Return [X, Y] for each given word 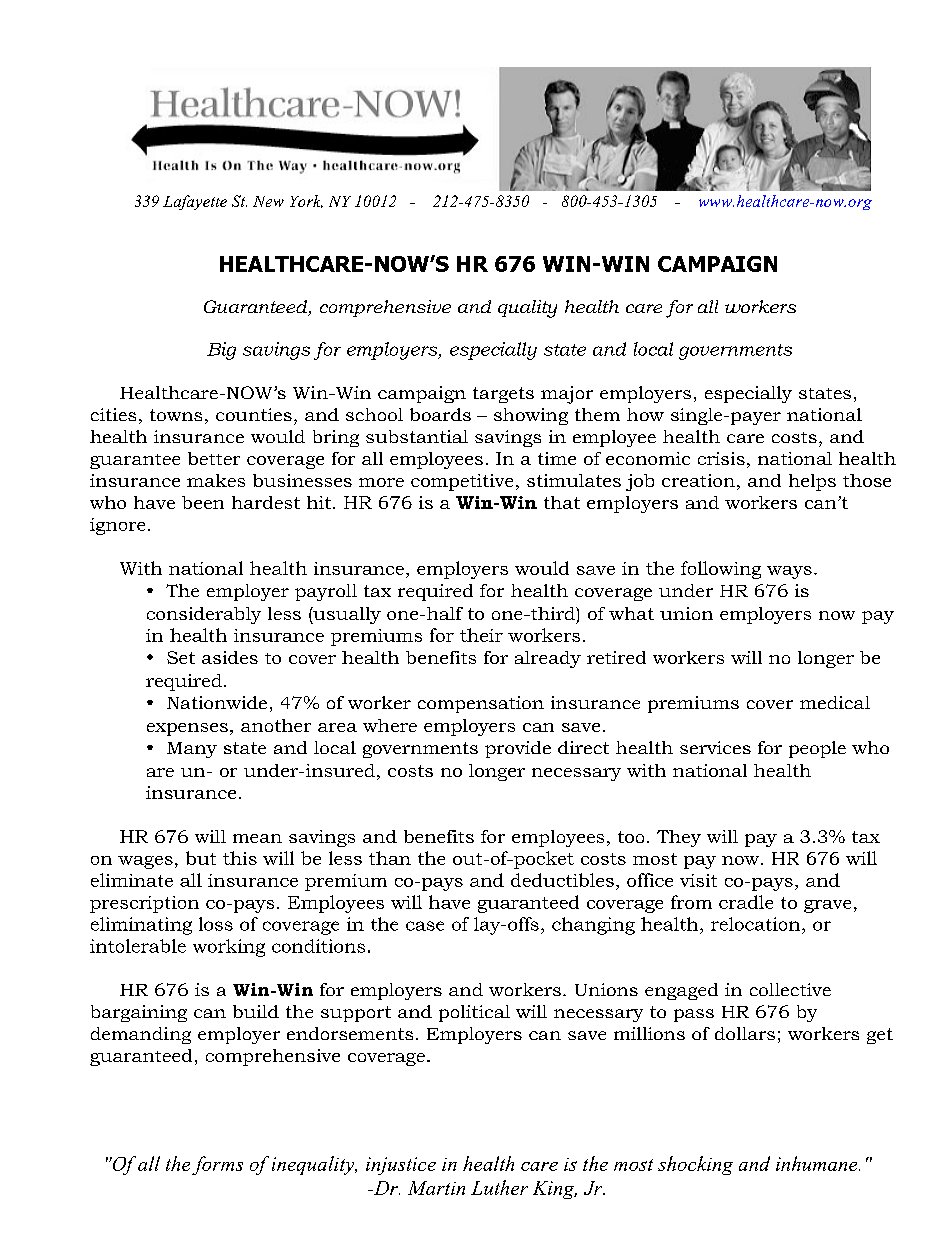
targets [503, 395]
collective [790, 989]
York [306, 201]
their [481, 635]
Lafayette [195, 202]
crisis [721, 458]
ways [789, 572]
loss [216, 924]
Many [192, 750]
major [567, 395]
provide [518, 749]
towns [176, 415]
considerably [204, 615]
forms [217, 1165]
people [817, 749]
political [474, 1013]
